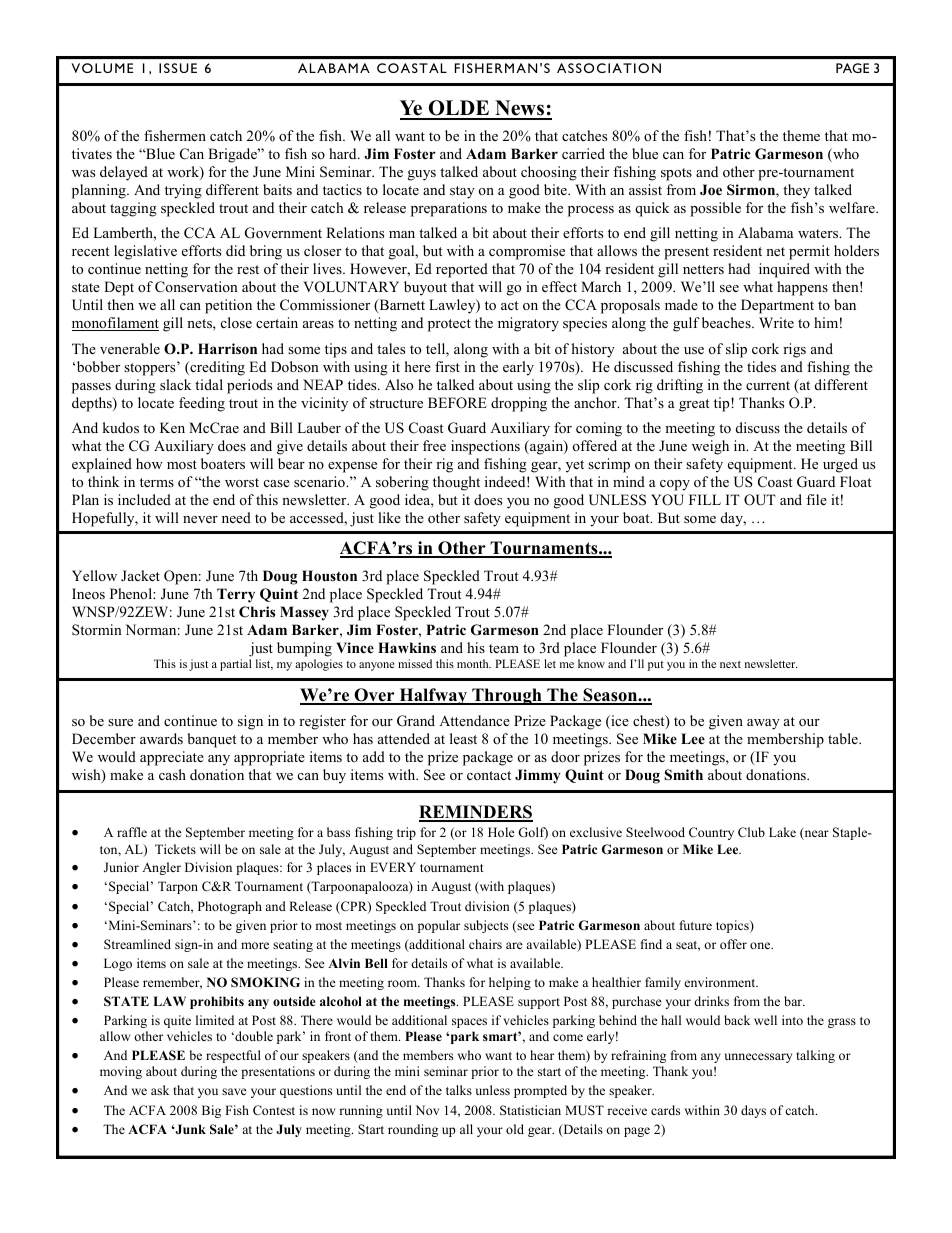 Image resolution: width=952 pixels, height=1233 pixels. What do you see at coordinates (422, 175) in the document?
I see `guys` at bounding box center [422, 175].
